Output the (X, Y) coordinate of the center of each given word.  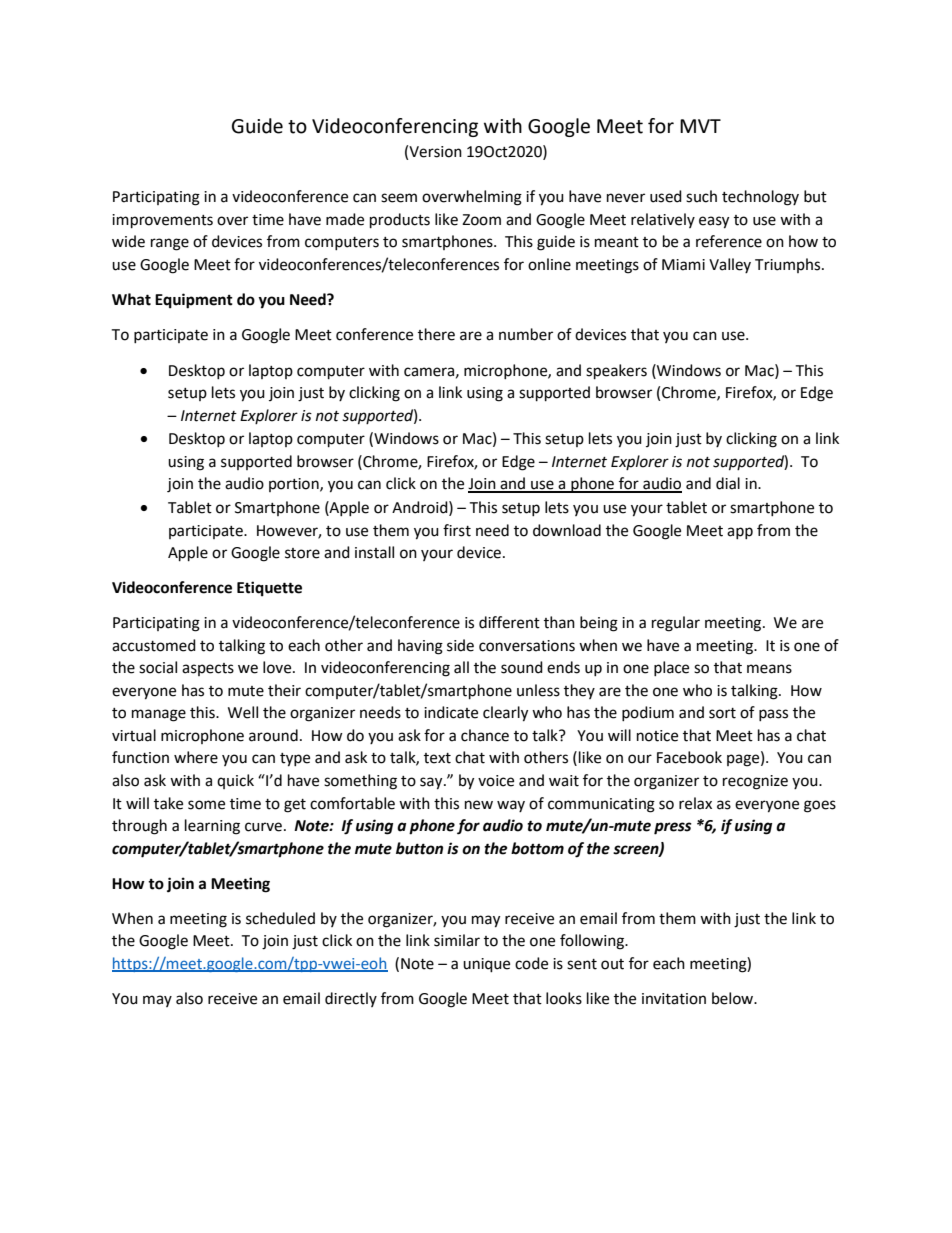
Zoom (481, 220)
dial (728, 483)
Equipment (194, 301)
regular (676, 624)
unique (486, 965)
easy (714, 222)
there (436, 334)
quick (235, 781)
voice (496, 781)
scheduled (280, 918)
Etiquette (269, 589)
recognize (755, 782)
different (509, 622)
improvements (162, 221)
